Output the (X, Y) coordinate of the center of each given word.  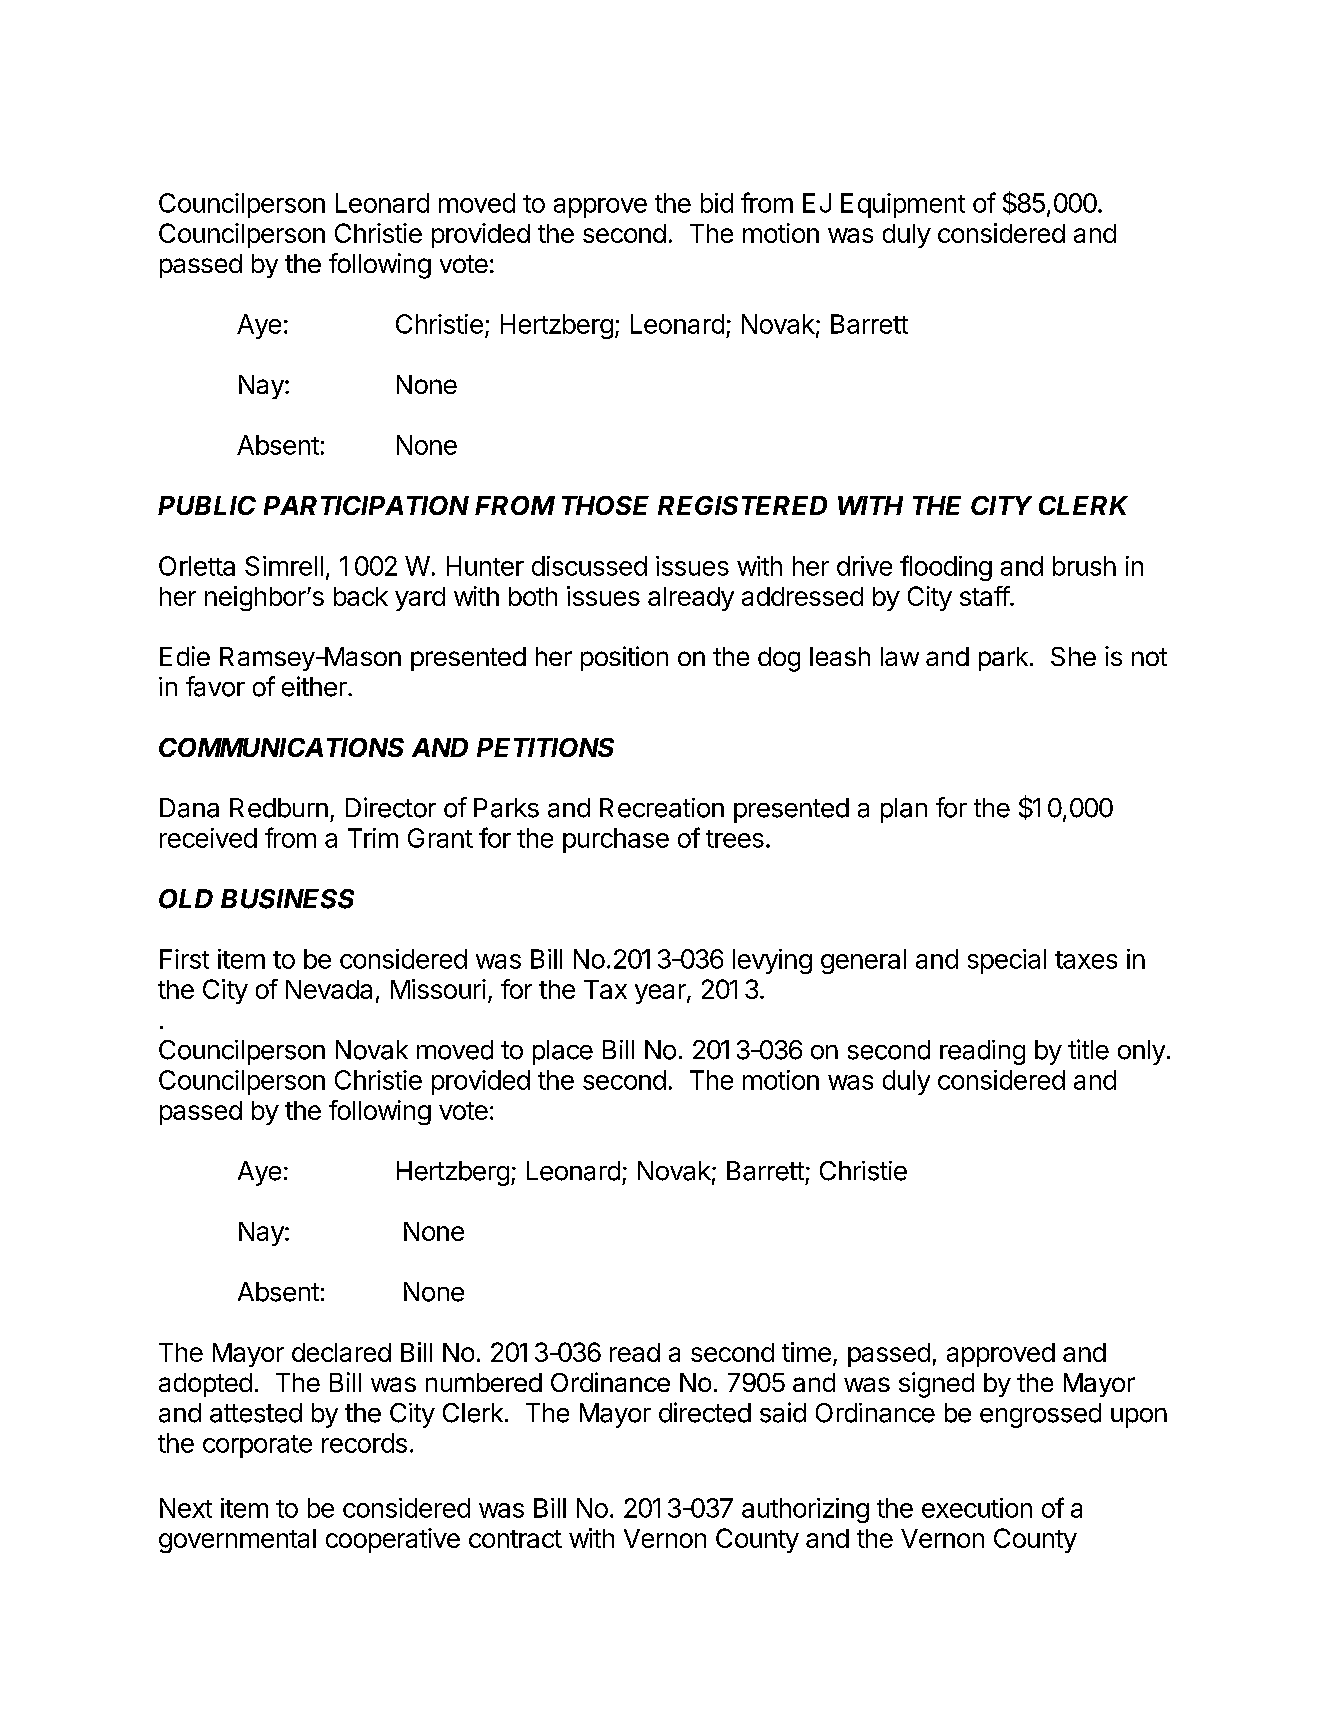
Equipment (903, 205)
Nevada (329, 989)
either (315, 686)
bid (717, 203)
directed (705, 1412)
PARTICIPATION (366, 505)
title (1088, 1049)
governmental (237, 1541)
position (624, 658)
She (1073, 656)
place (563, 1052)
